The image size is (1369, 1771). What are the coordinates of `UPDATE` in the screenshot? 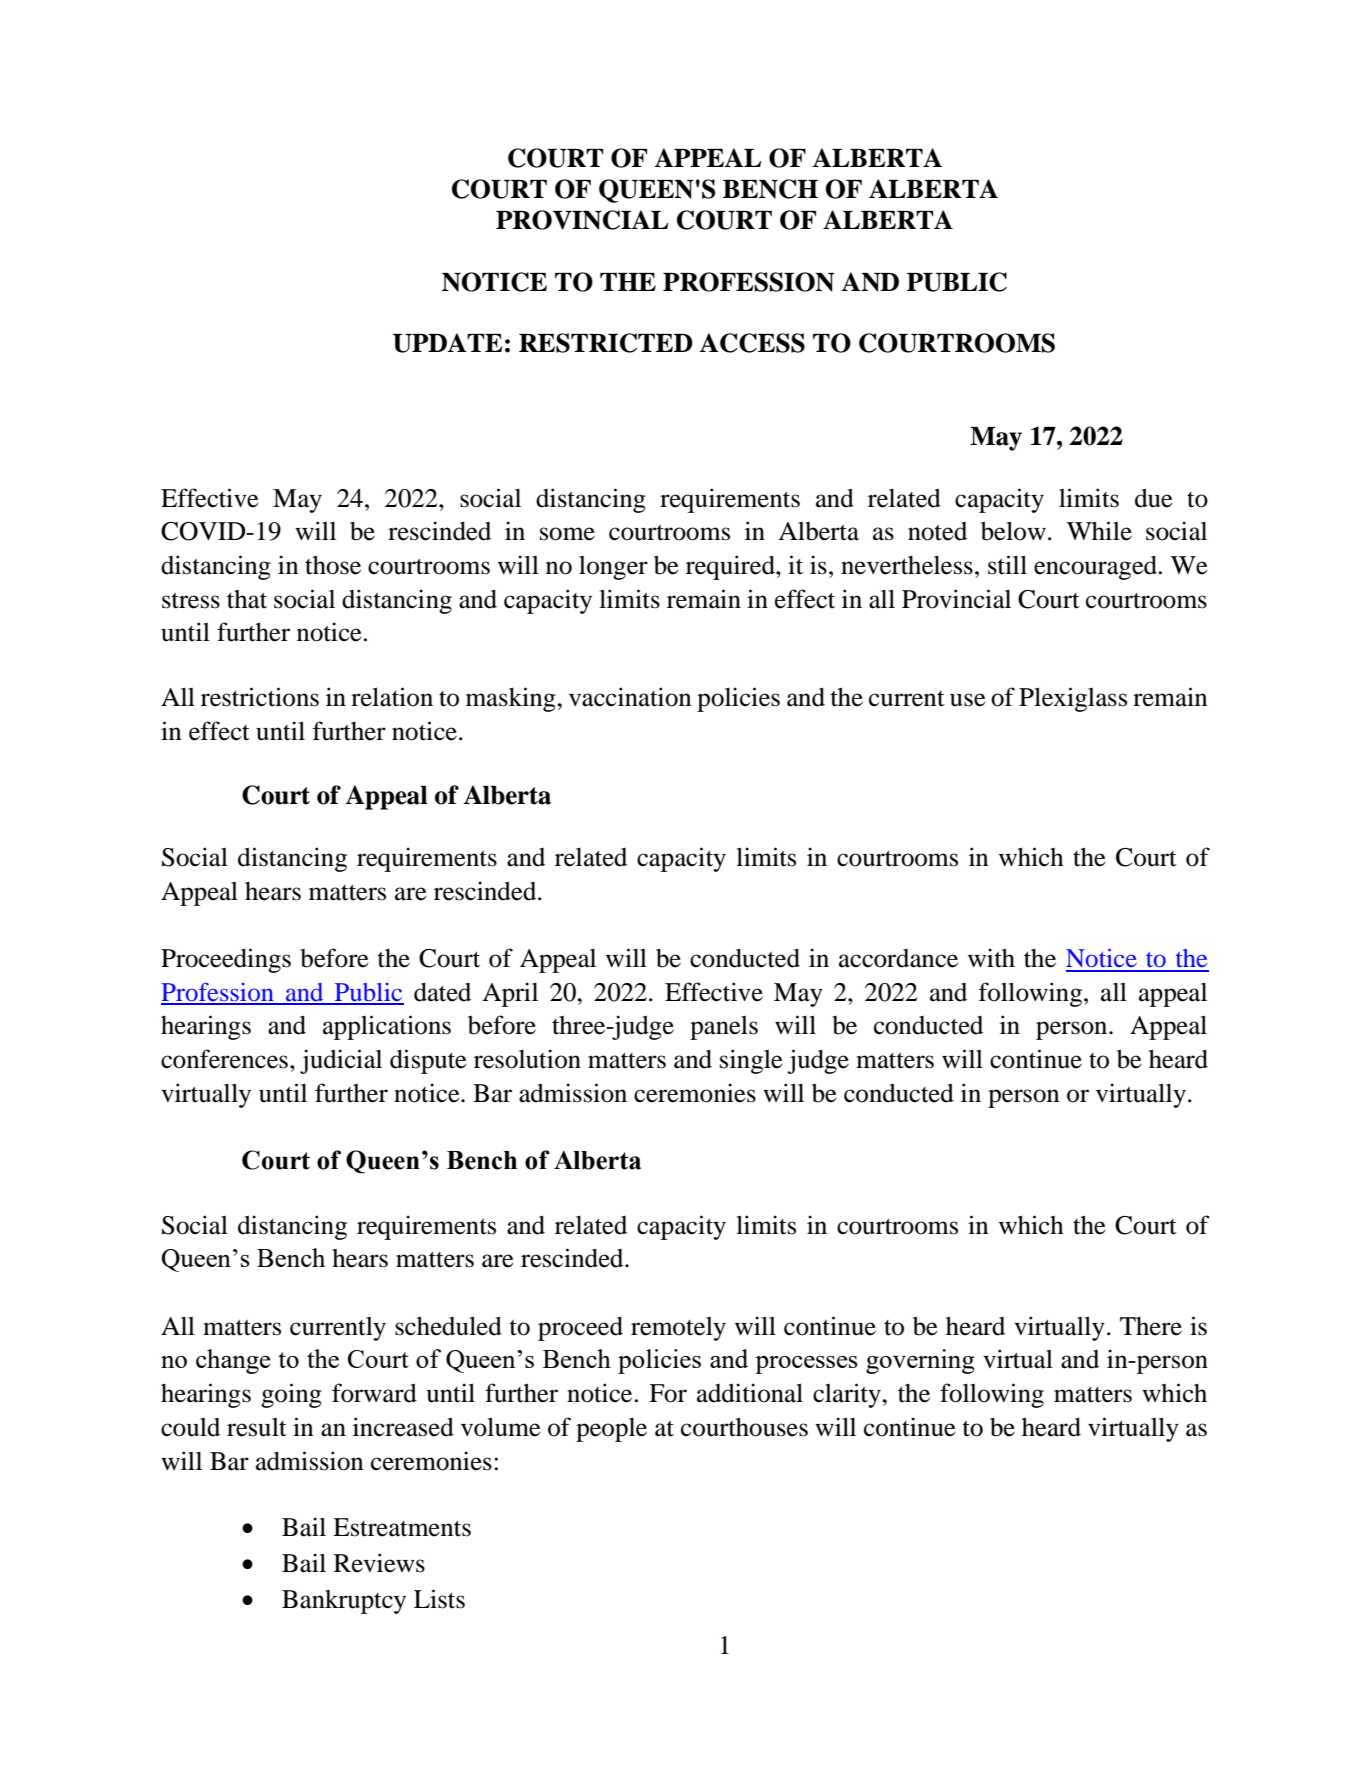 It's located at (447, 343).
